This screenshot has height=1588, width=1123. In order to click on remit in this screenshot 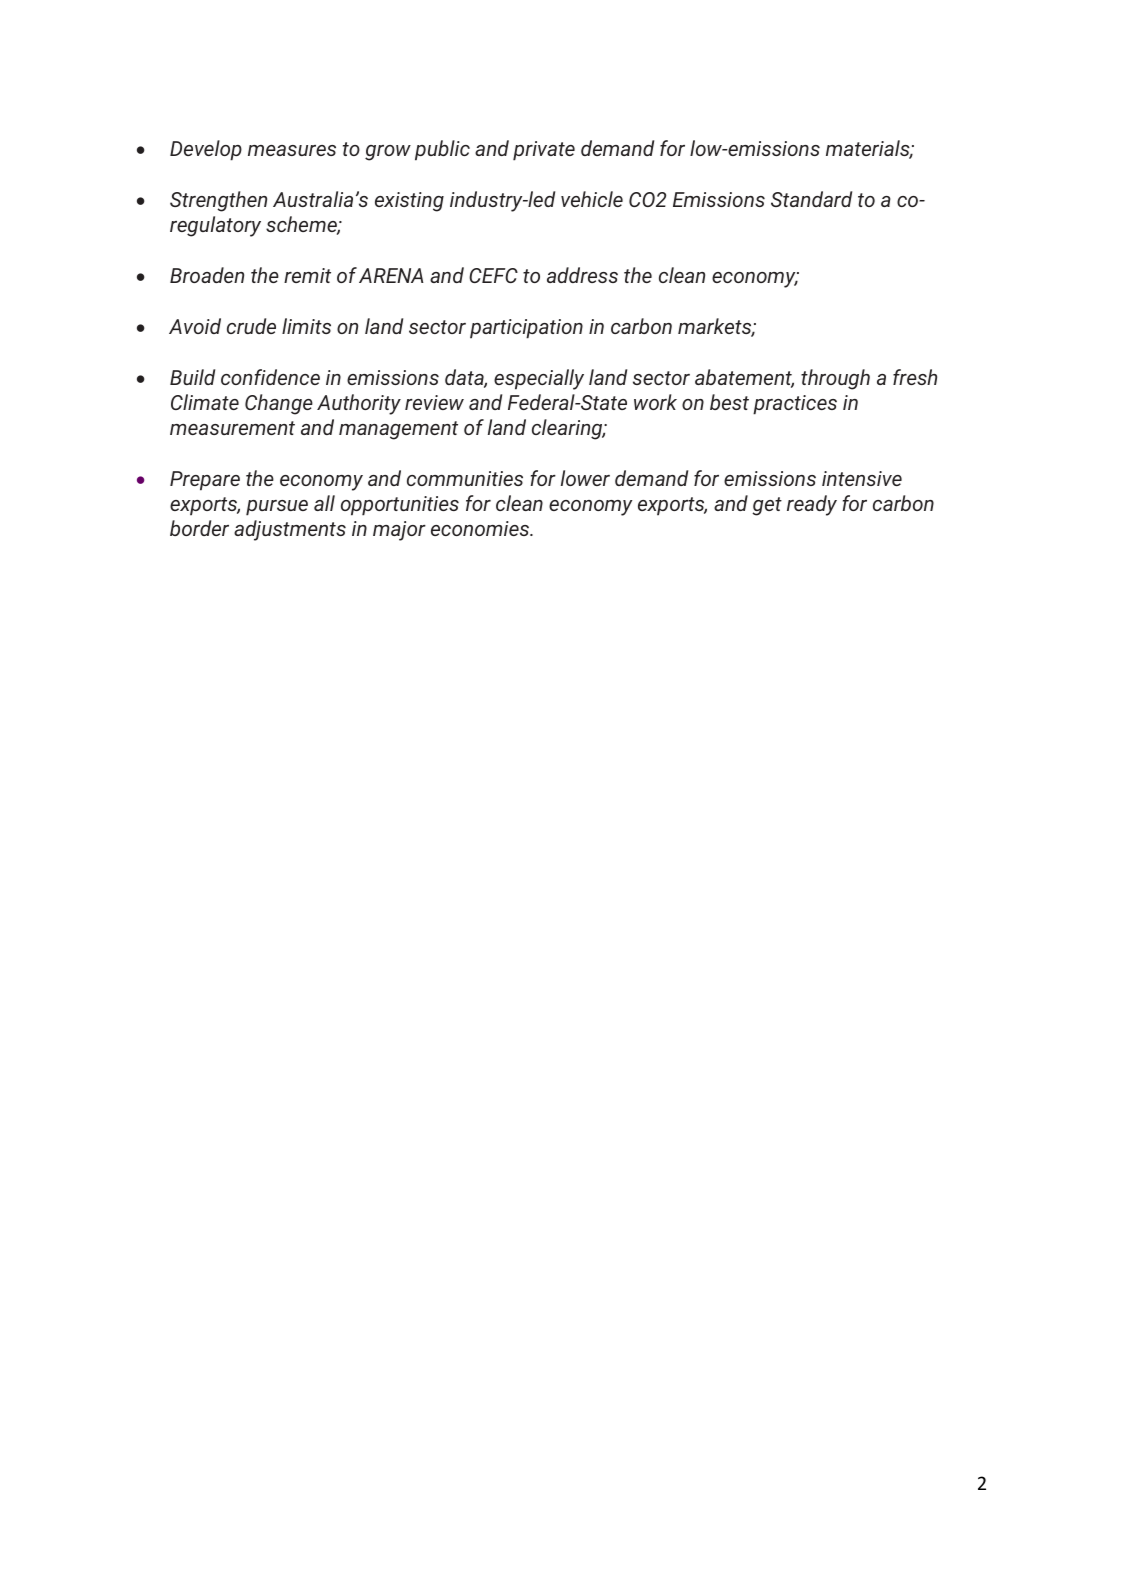, I will do `click(307, 275)`.
